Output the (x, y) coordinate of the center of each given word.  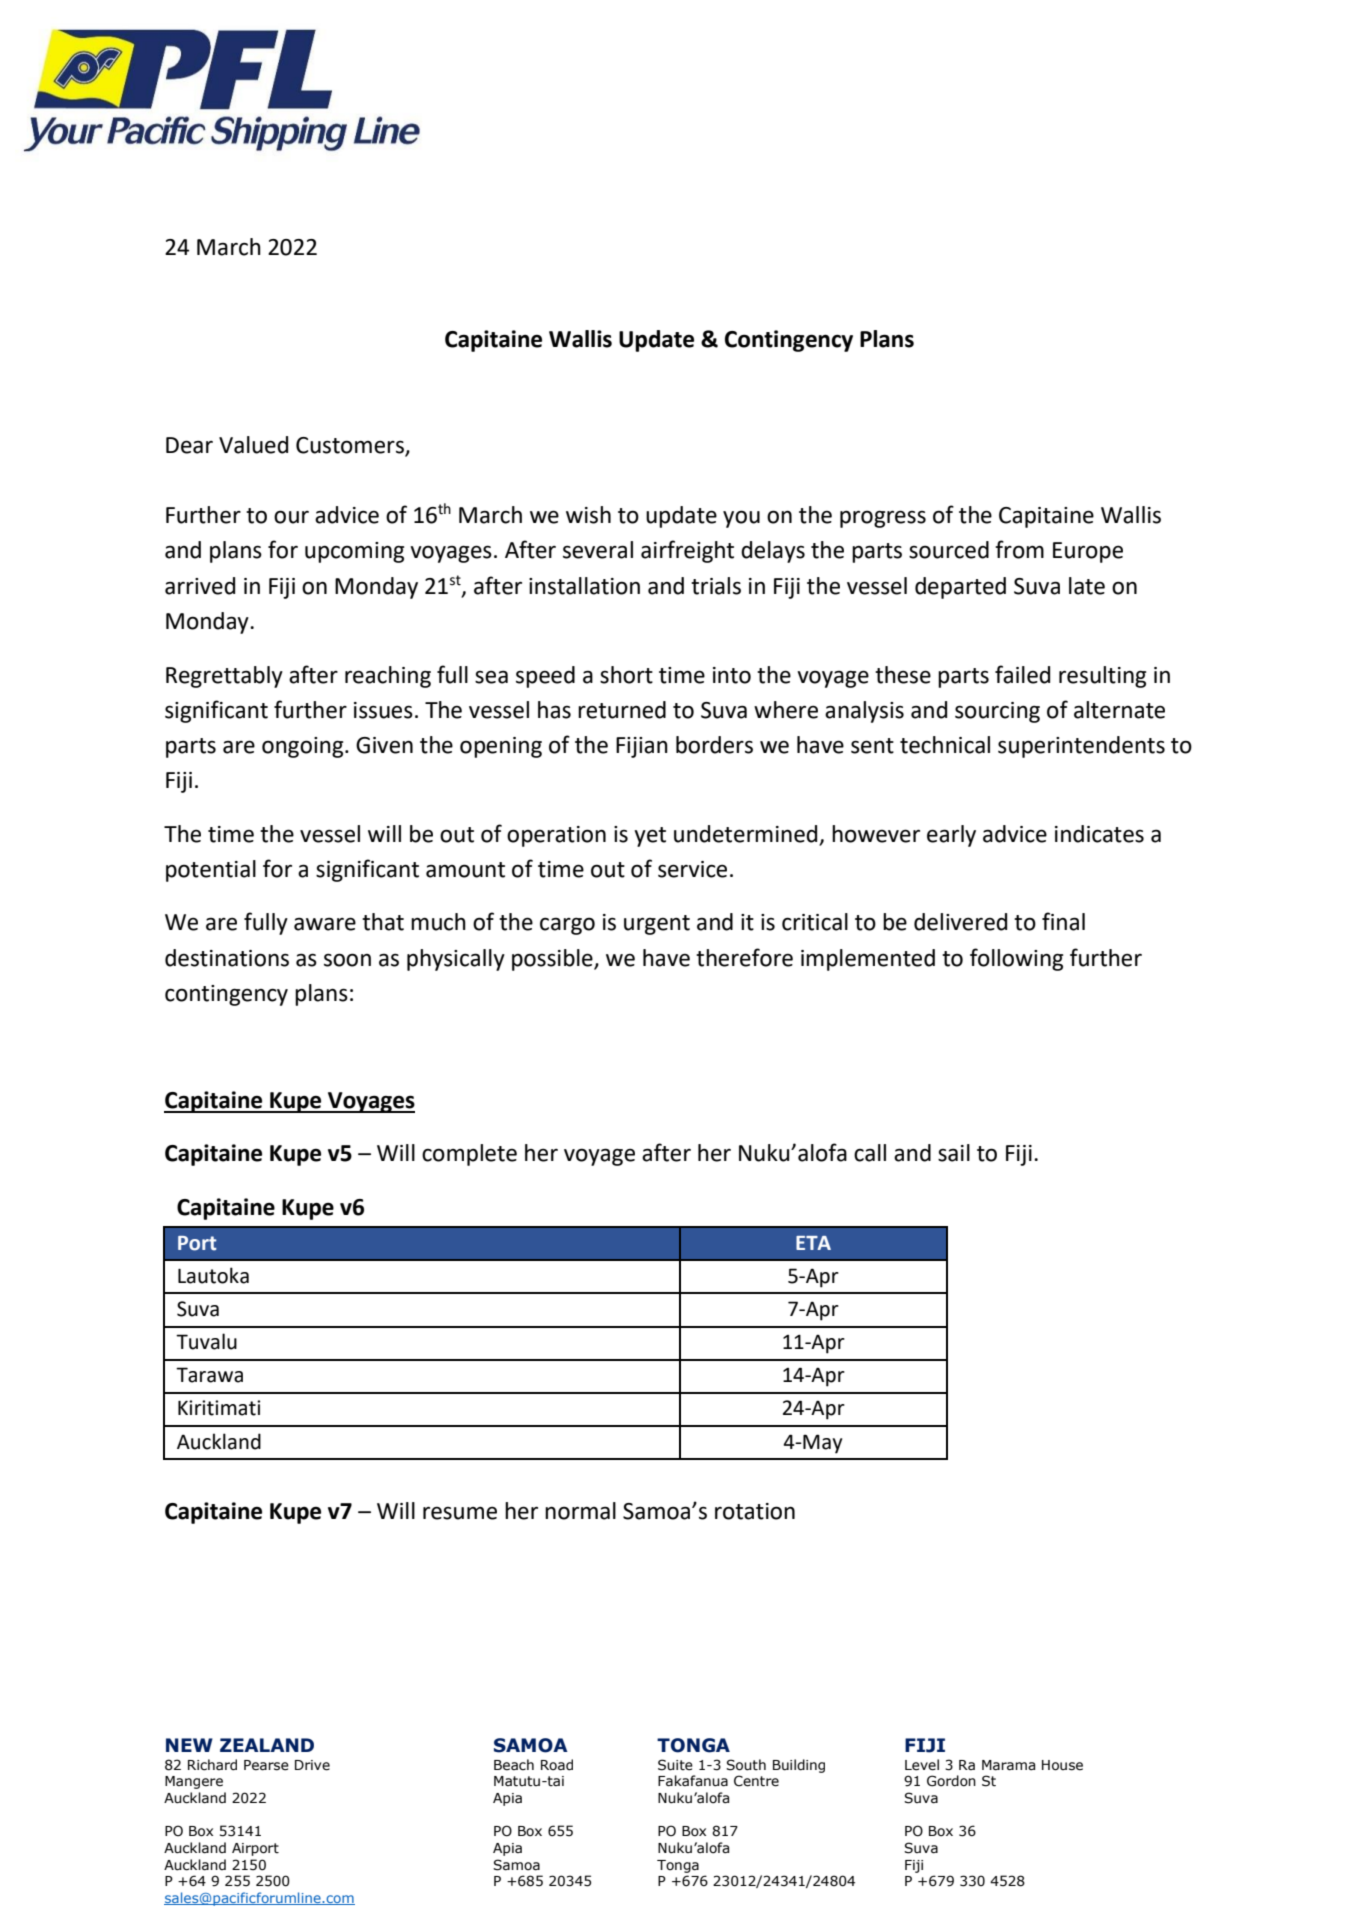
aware (325, 924)
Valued (253, 445)
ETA (813, 1243)
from (1019, 549)
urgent (657, 925)
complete (469, 1155)
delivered (960, 922)
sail (954, 1153)
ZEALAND (267, 1745)
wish (588, 515)
